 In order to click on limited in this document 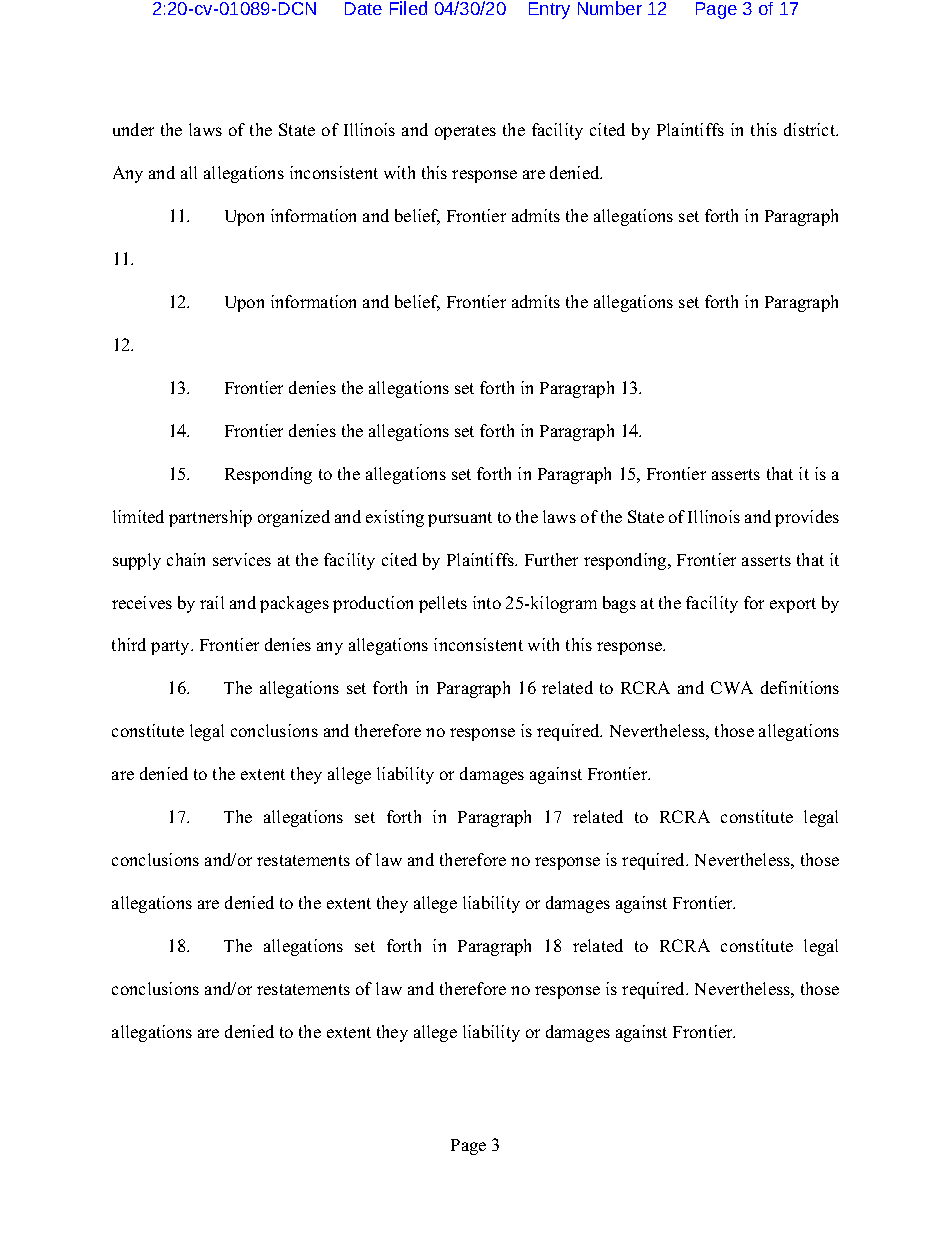, I will do `click(138, 516)`.
